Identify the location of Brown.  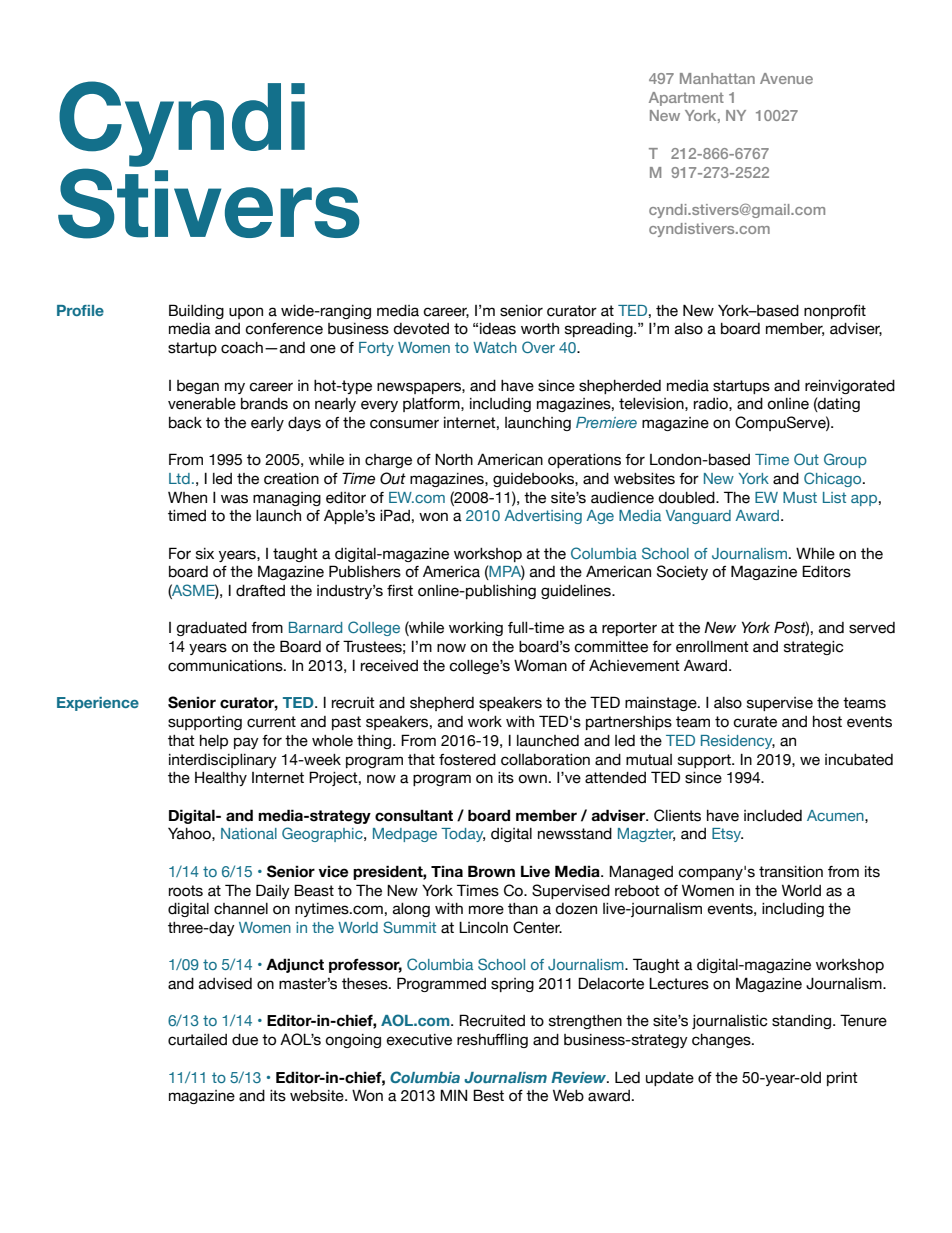
(491, 871).
